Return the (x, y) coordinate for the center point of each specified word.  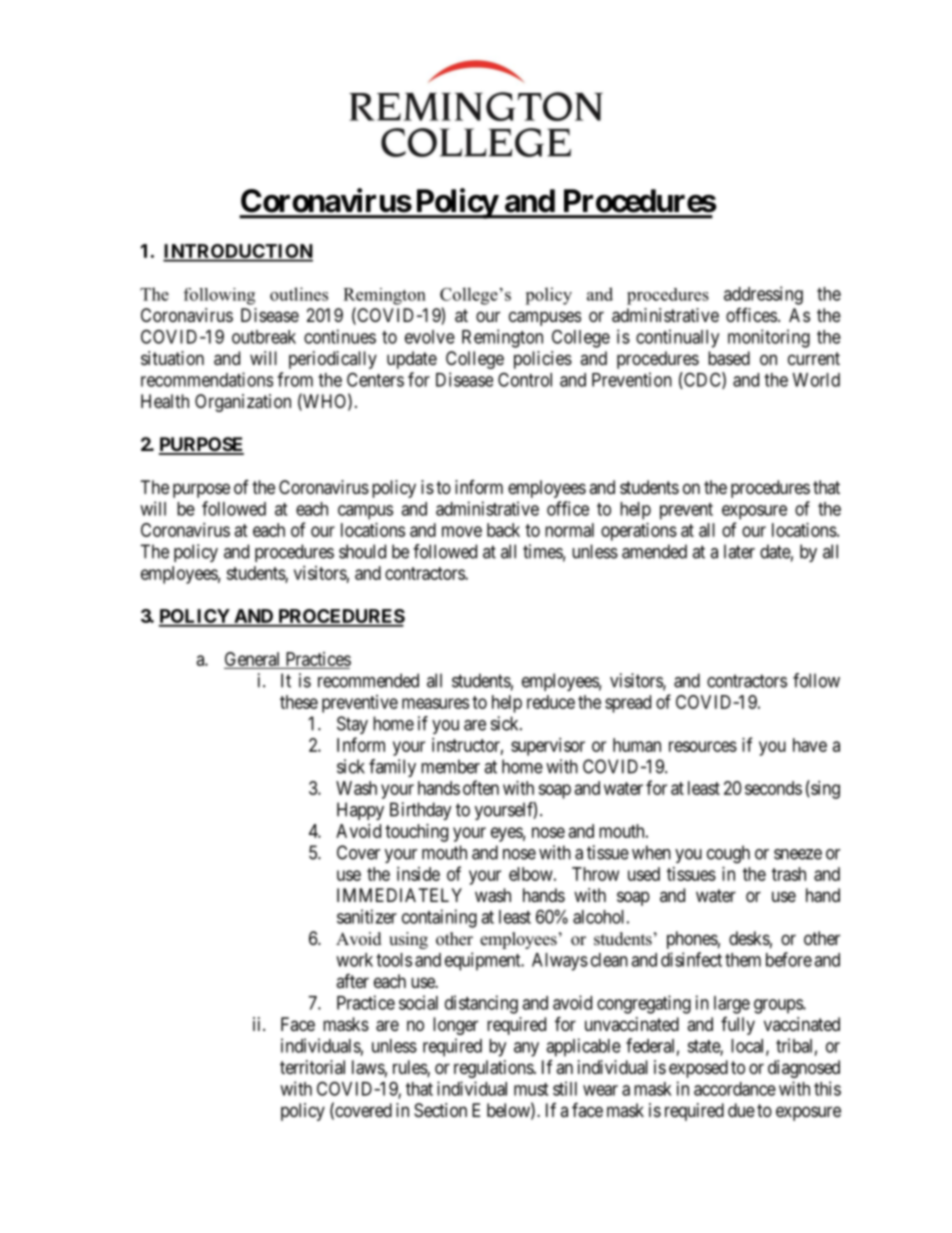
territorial (312, 1067)
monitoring (769, 338)
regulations (494, 1069)
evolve (430, 337)
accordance (735, 1089)
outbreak (264, 337)
